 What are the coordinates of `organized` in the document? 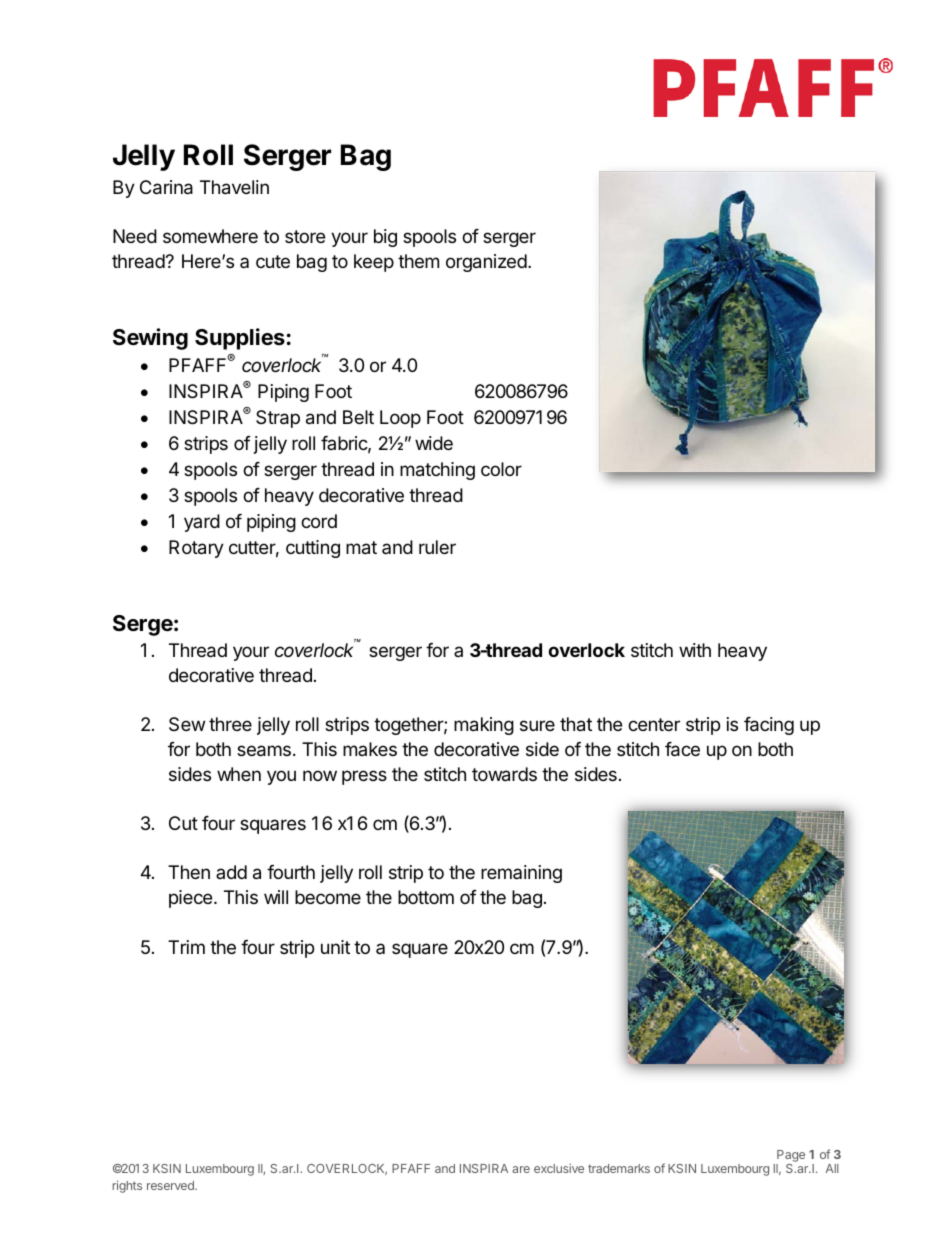 It's located at (486, 263).
